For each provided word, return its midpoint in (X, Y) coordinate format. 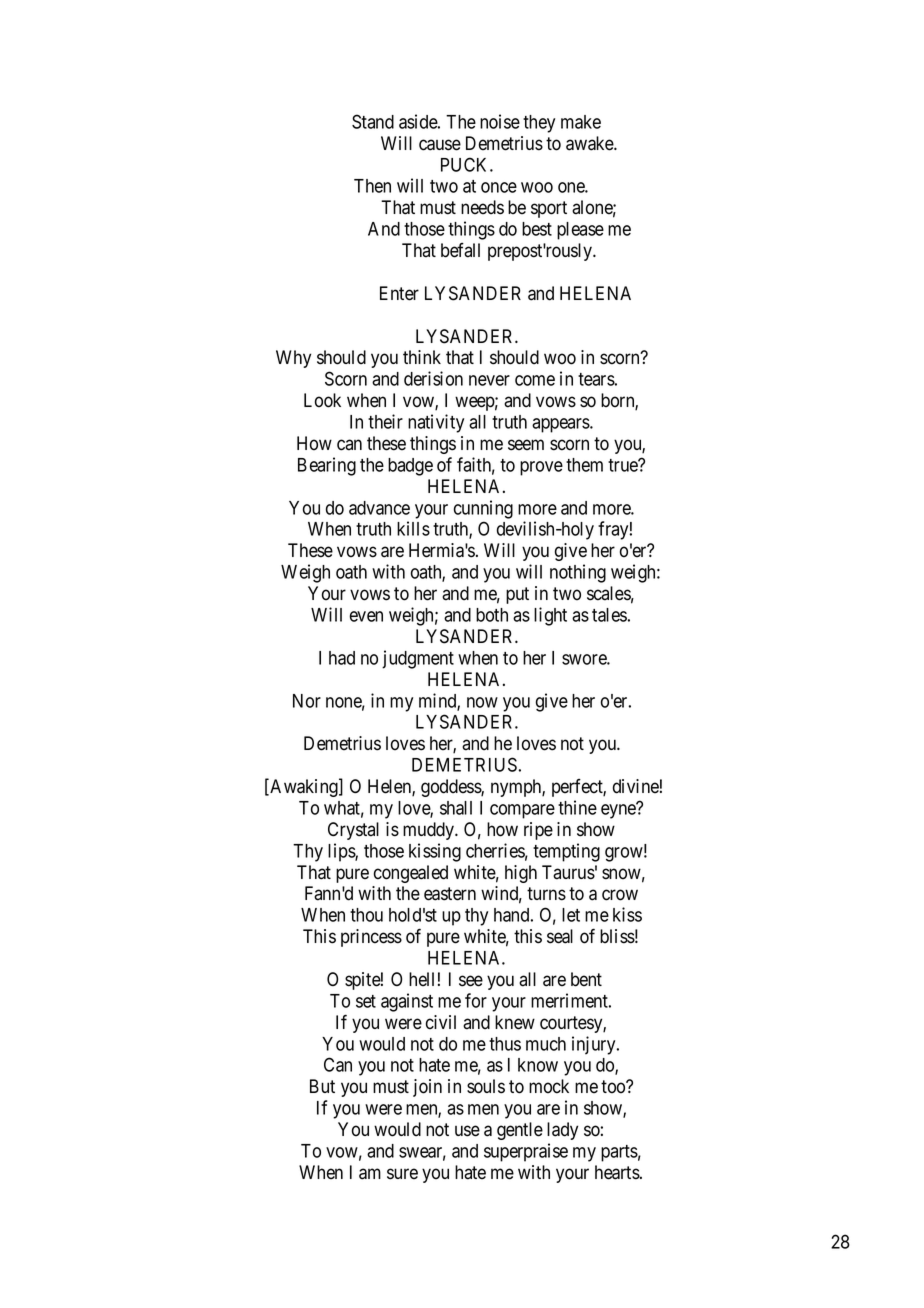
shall (456, 808)
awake (590, 143)
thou (366, 915)
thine (577, 807)
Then (372, 186)
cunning (483, 509)
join (427, 1088)
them (584, 465)
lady (562, 1131)
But (322, 1086)
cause (440, 145)
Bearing (327, 466)
